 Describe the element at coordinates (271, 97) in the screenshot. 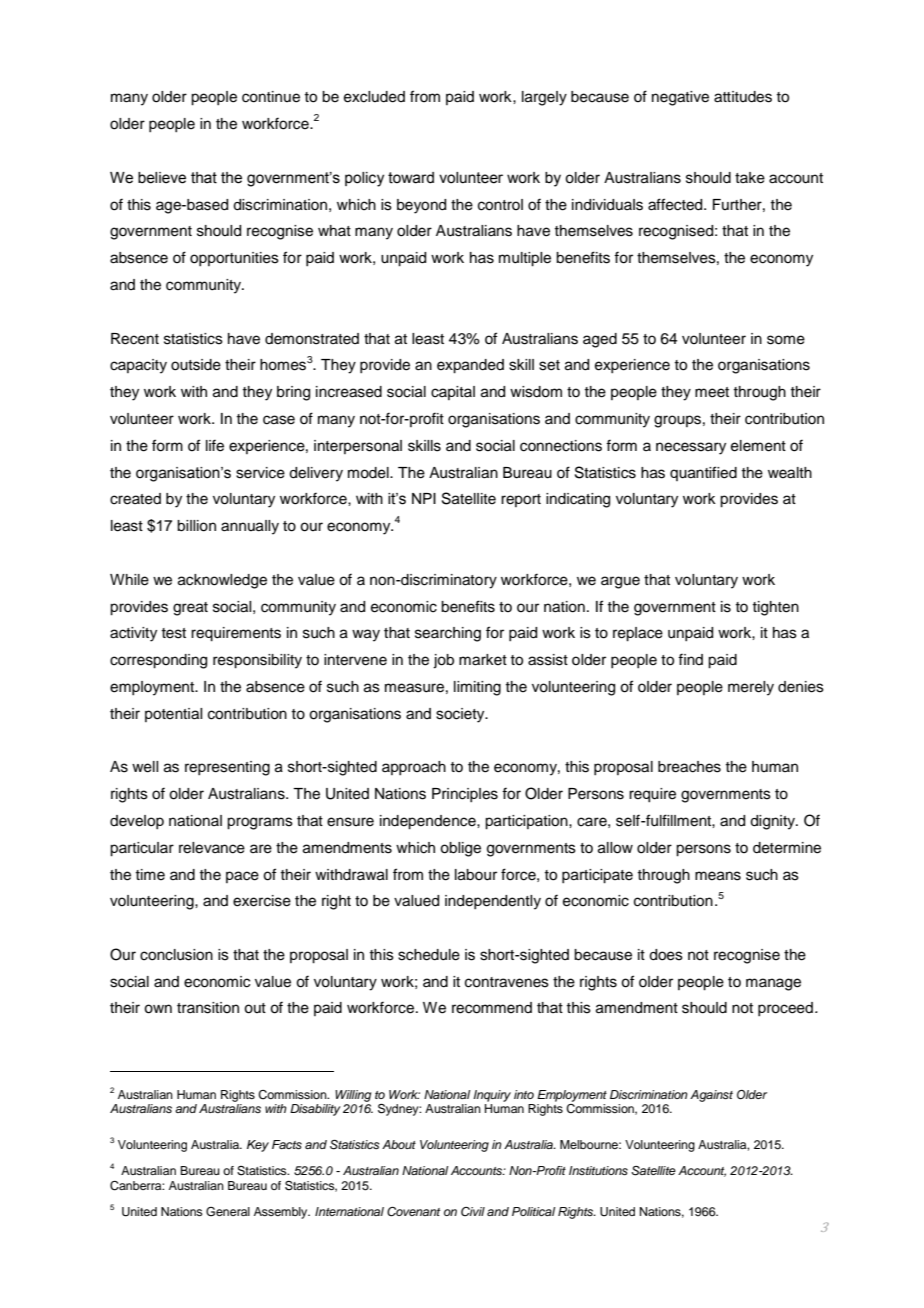

I see `continue` at that location.
